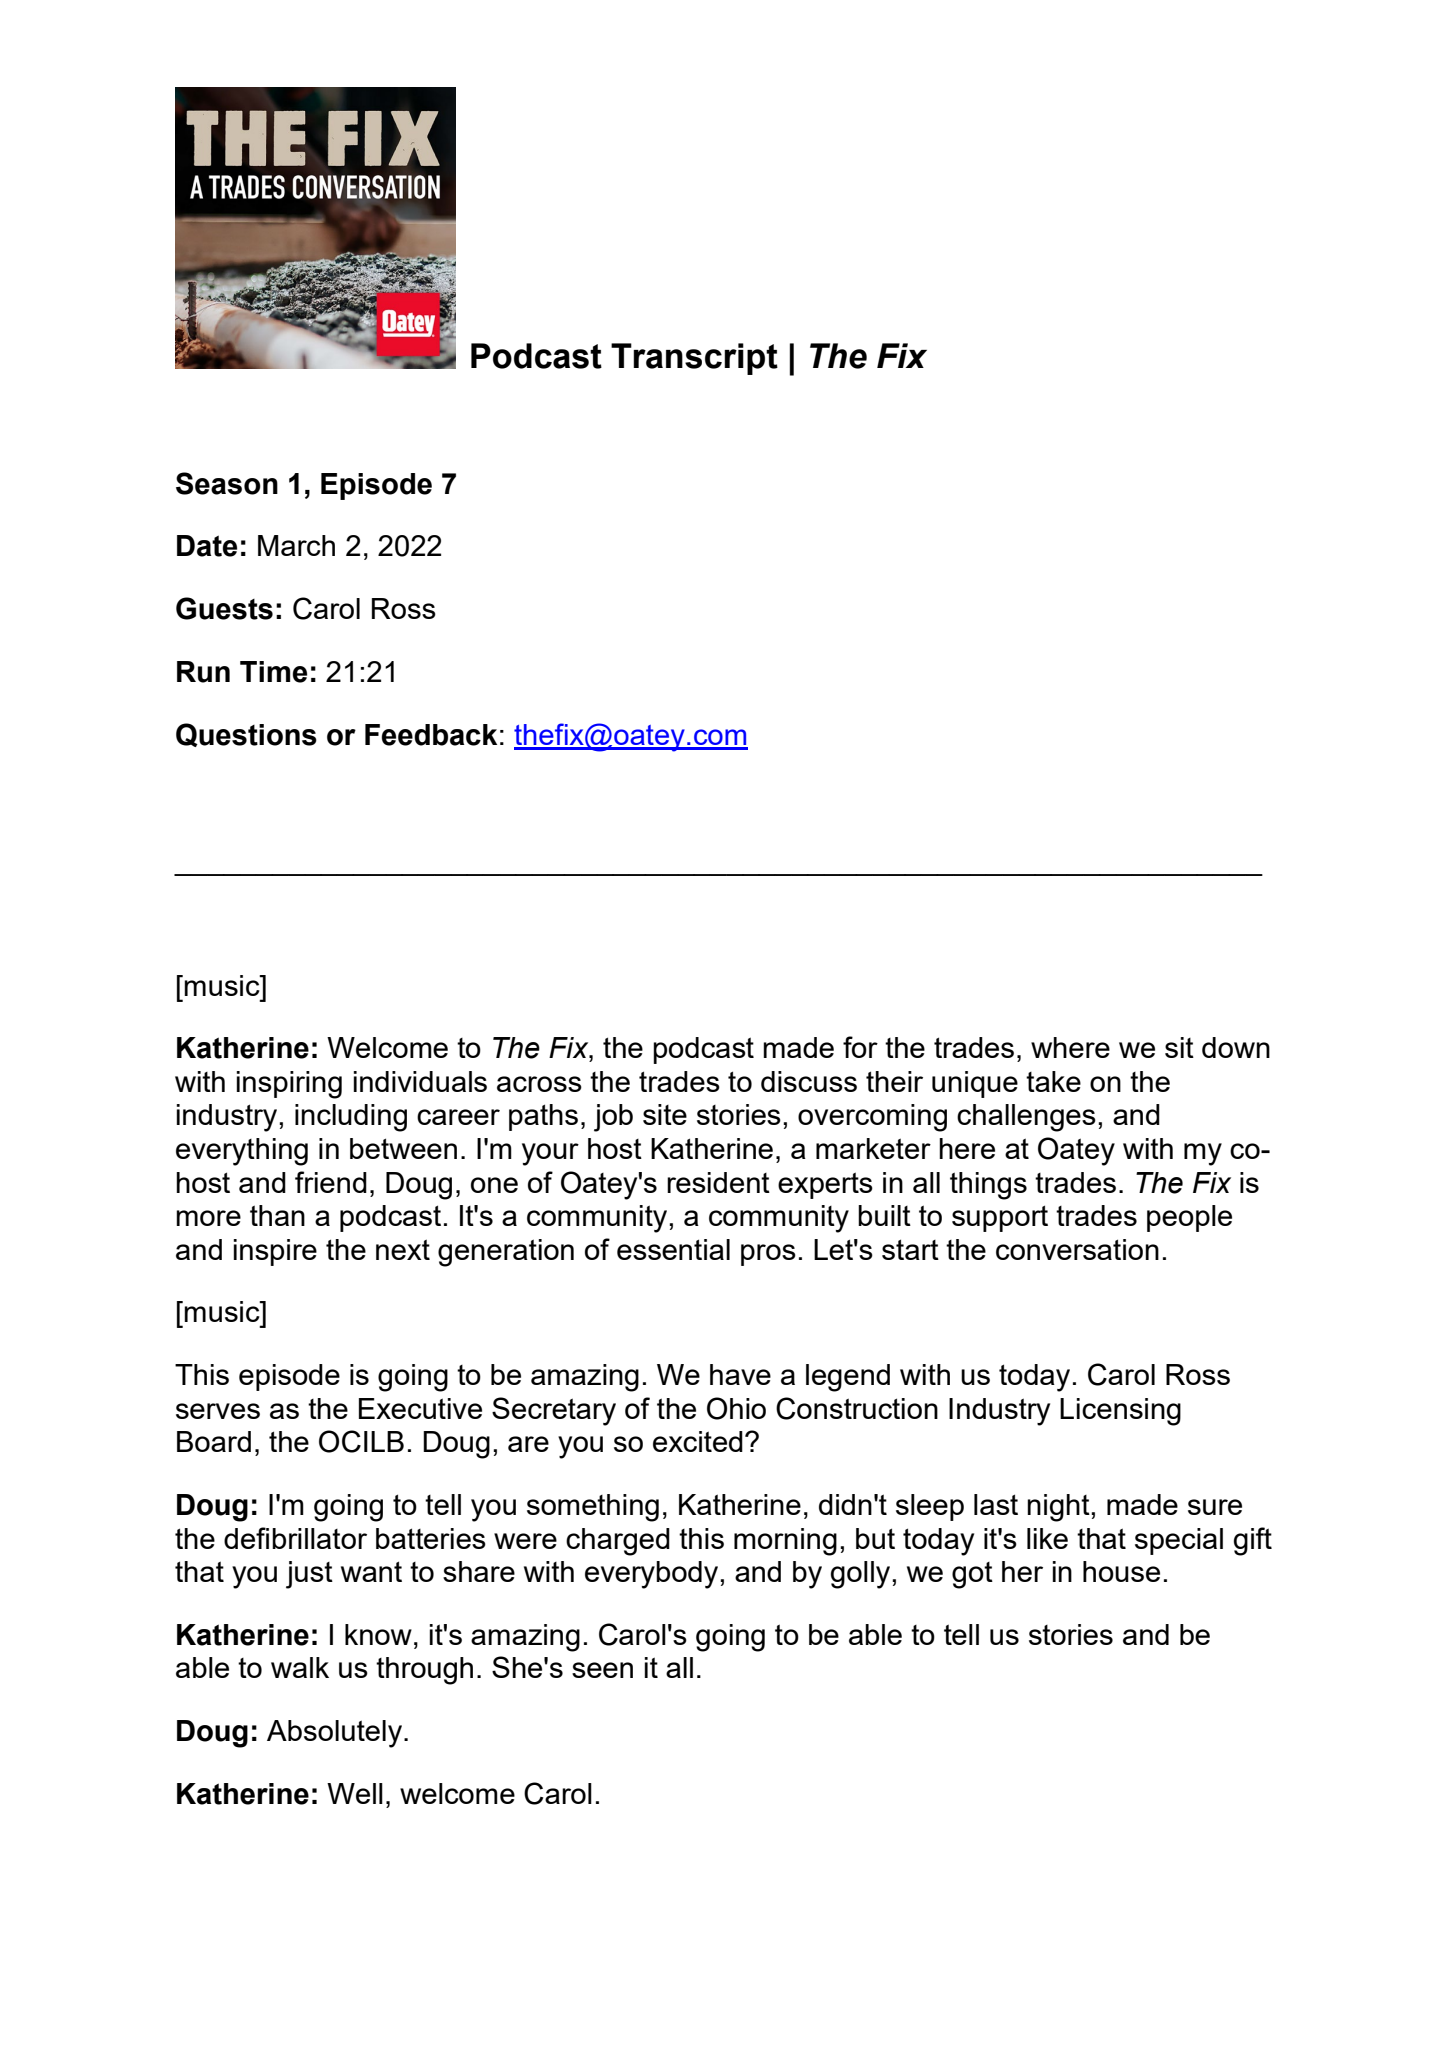 This page has height=2047, width=1447. Describe the element at coordinates (809, 1081) in the page. I see `discuss` at that location.
